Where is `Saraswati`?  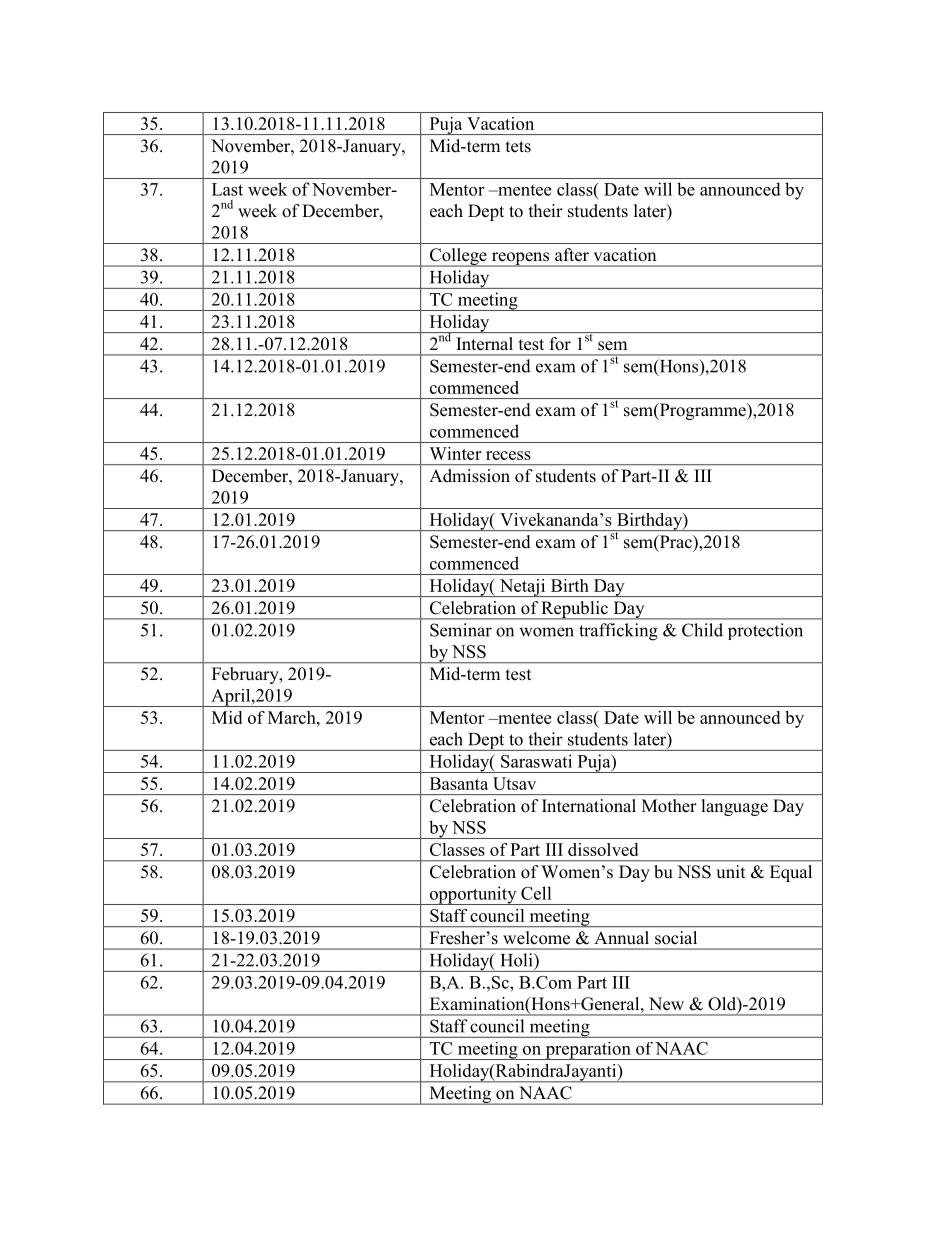
Saraswati is located at coordinates (536, 761).
